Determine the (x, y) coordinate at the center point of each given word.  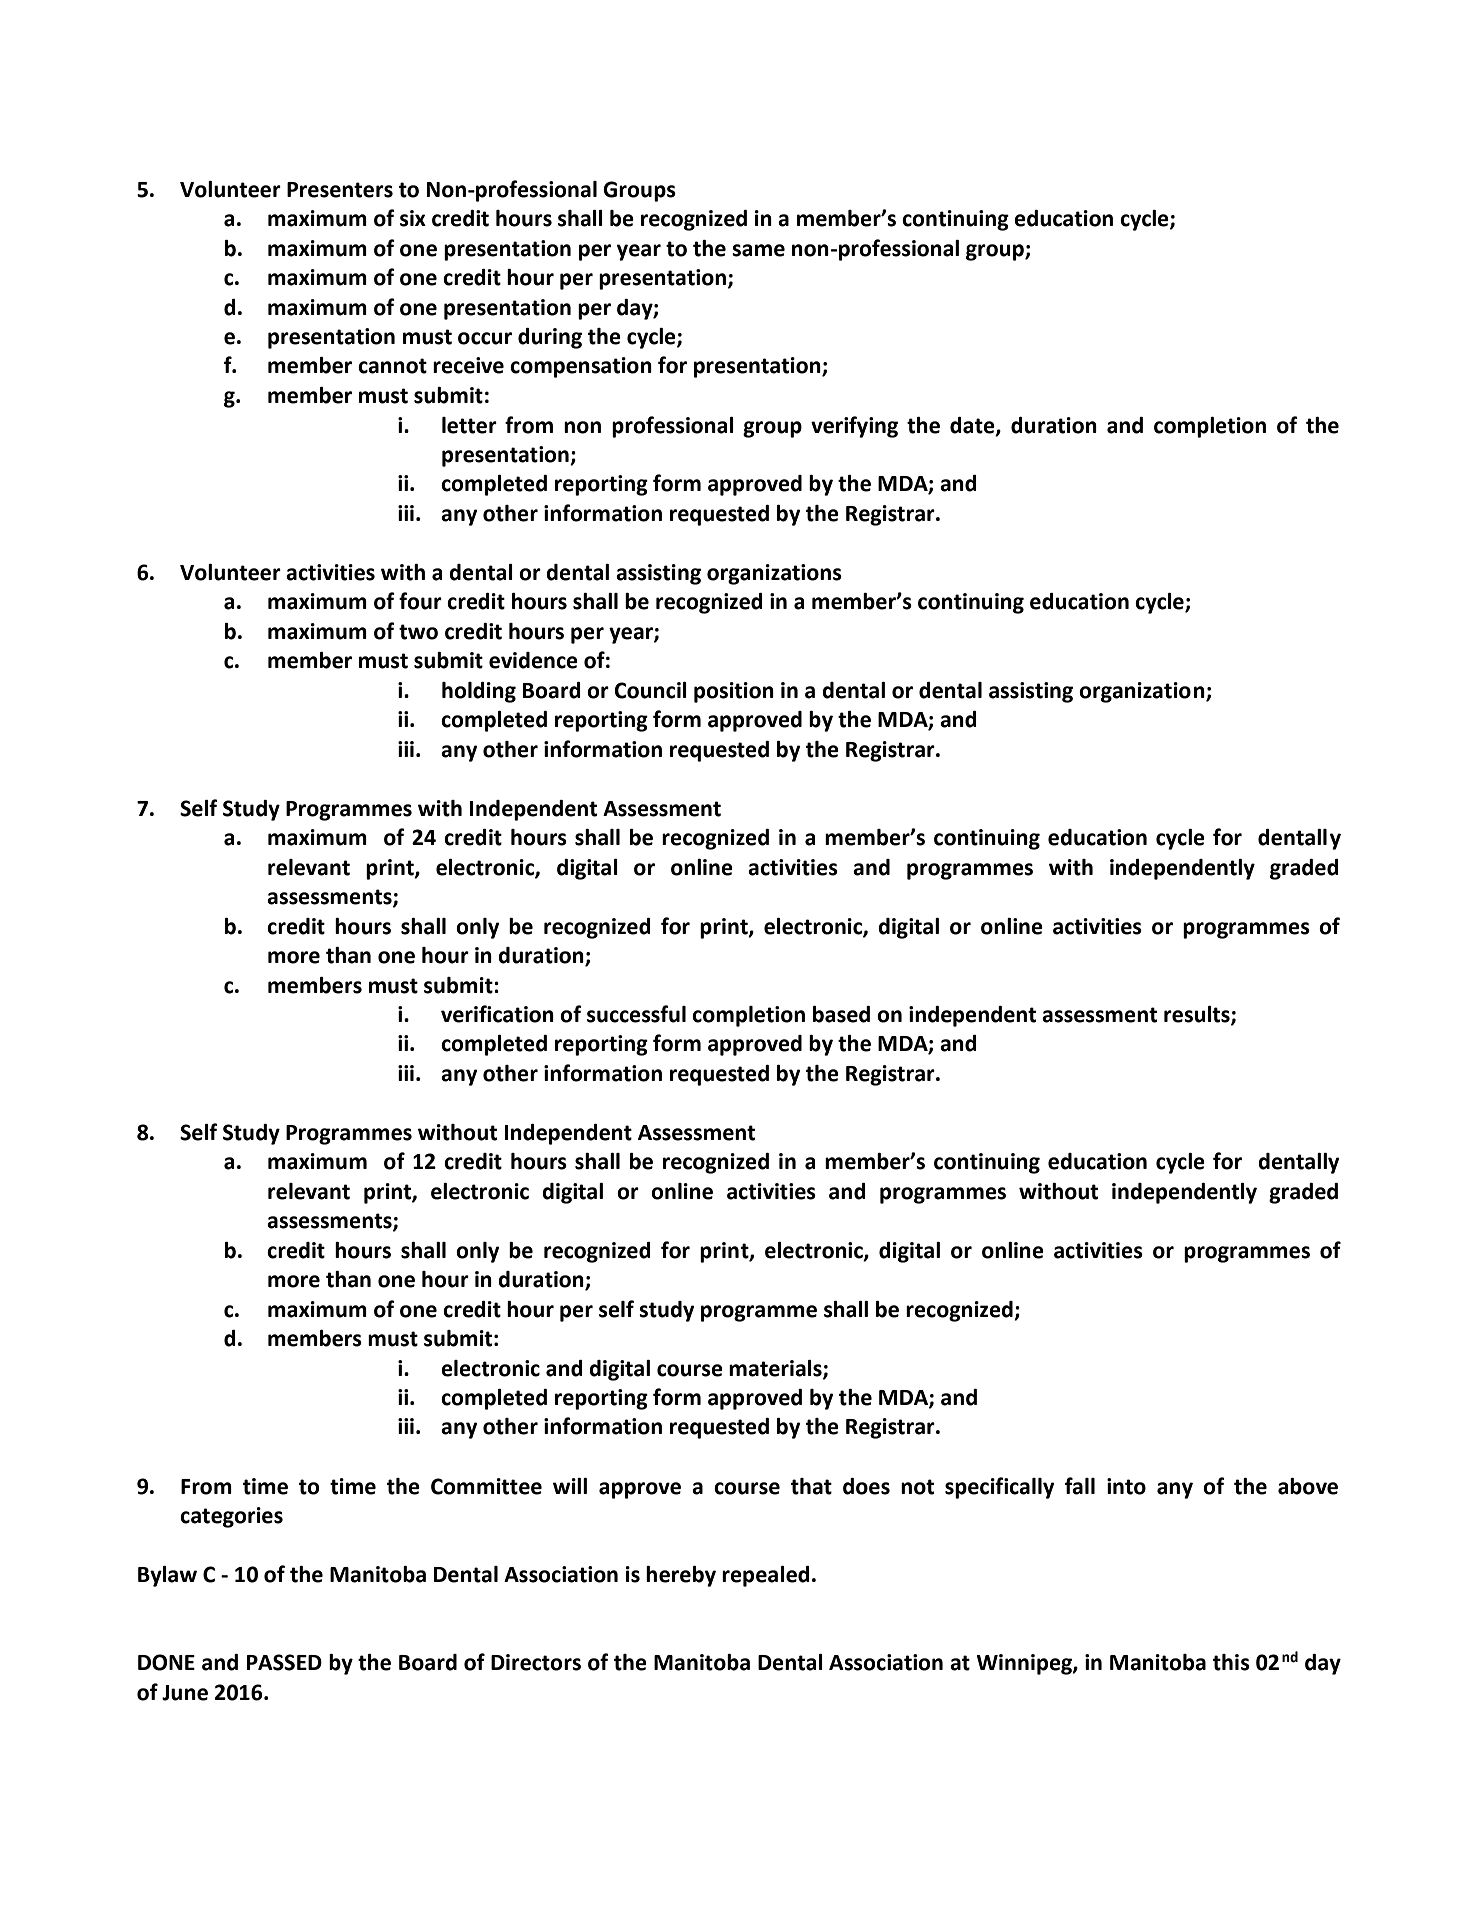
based (841, 1014)
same (758, 250)
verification (497, 1014)
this (1231, 1662)
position (734, 692)
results (1198, 1015)
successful (636, 1014)
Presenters (340, 190)
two (418, 632)
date (973, 426)
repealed (766, 1576)
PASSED (284, 1662)
